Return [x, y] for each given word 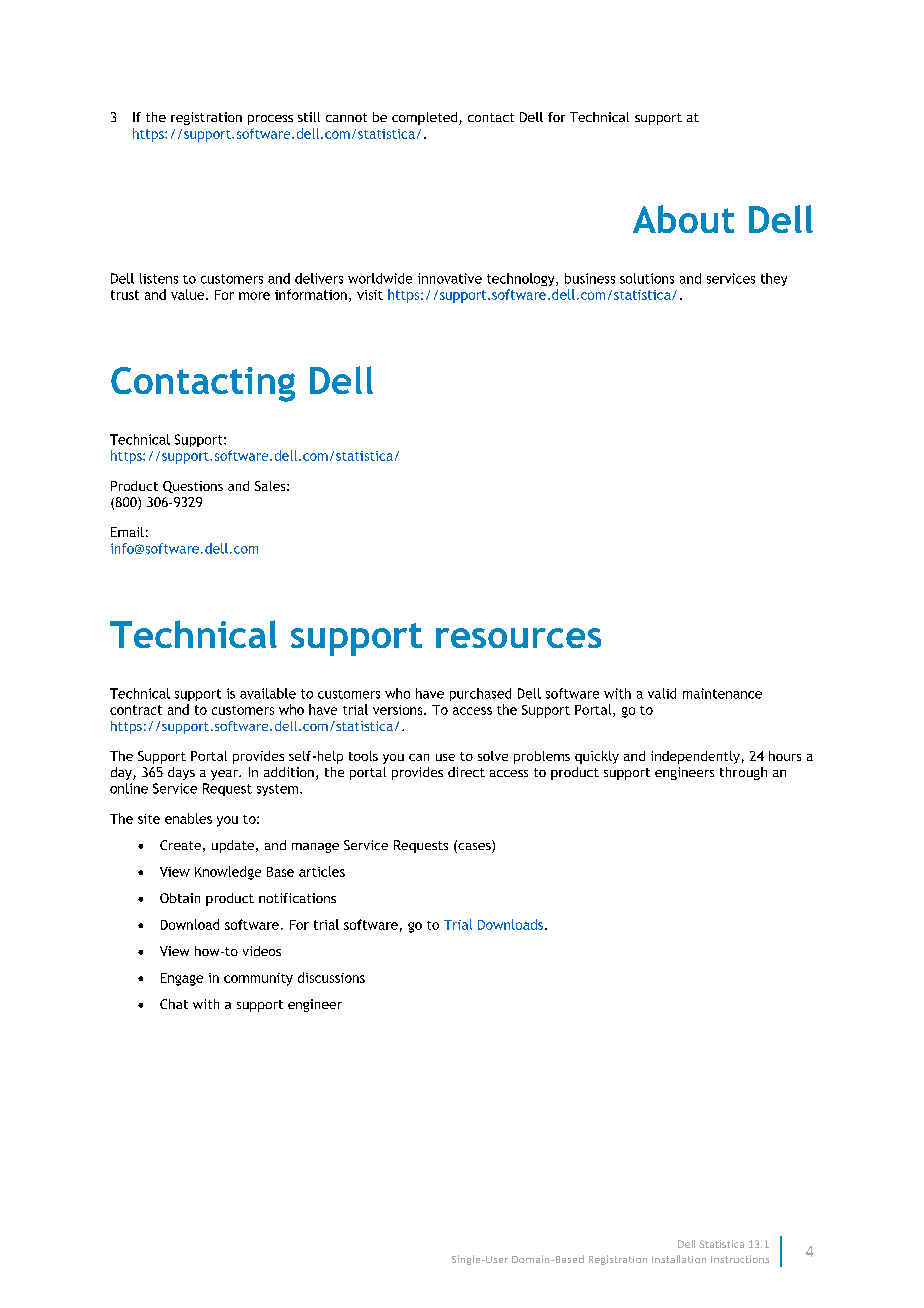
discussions [331, 977]
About [683, 219]
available [268, 693]
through [743, 773]
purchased [480, 694]
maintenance [722, 693]
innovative [450, 278]
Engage [182, 979]
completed [426, 118]
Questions [193, 487]
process [270, 120]
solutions [647, 278]
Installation [679, 1259]
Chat [174, 1004]
